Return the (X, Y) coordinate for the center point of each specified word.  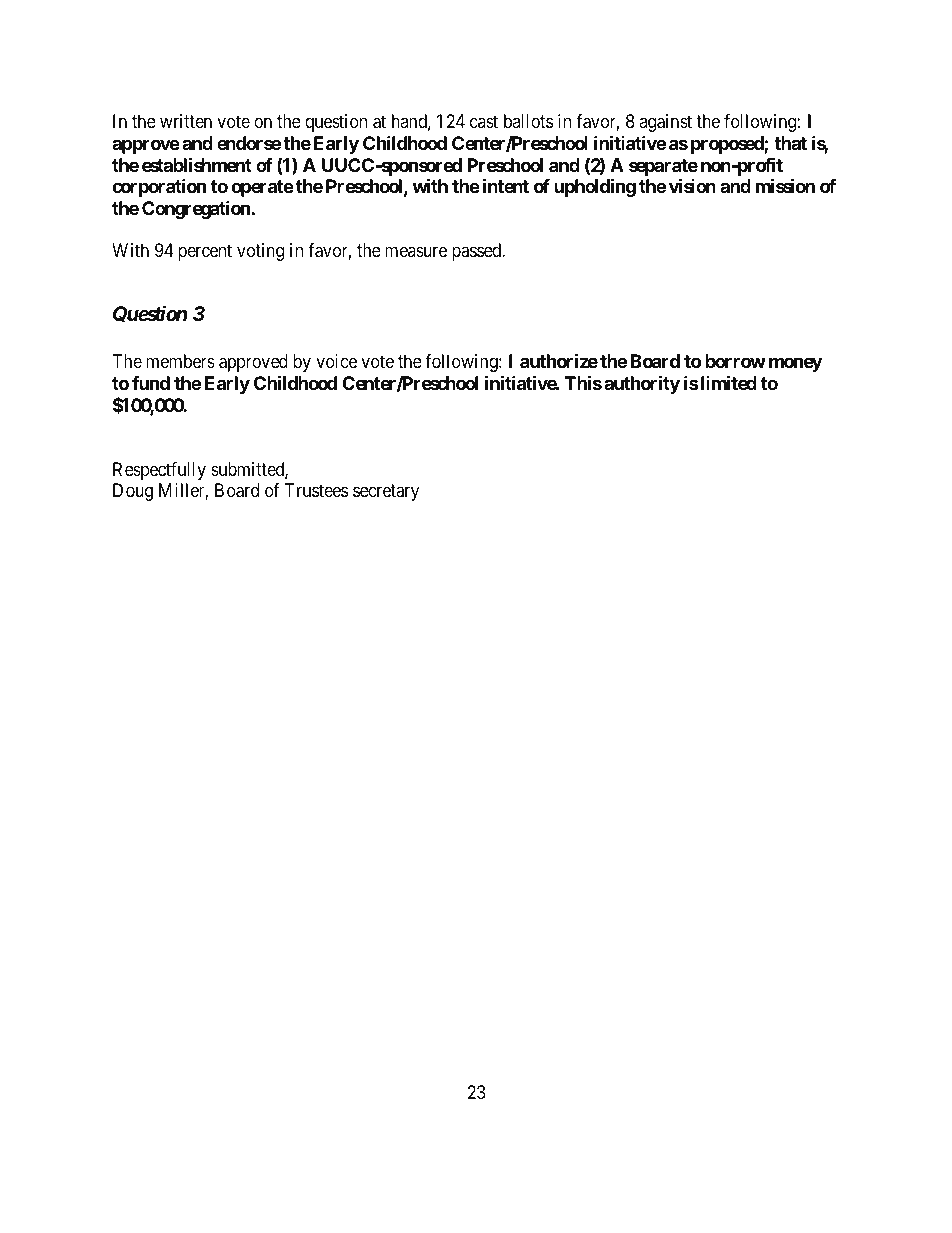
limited (727, 382)
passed (478, 252)
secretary (386, 492)
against (665, 123)
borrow (735, 361)
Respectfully (159, 471)
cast (484, 122)
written (186, 121)
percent (205, 253)
